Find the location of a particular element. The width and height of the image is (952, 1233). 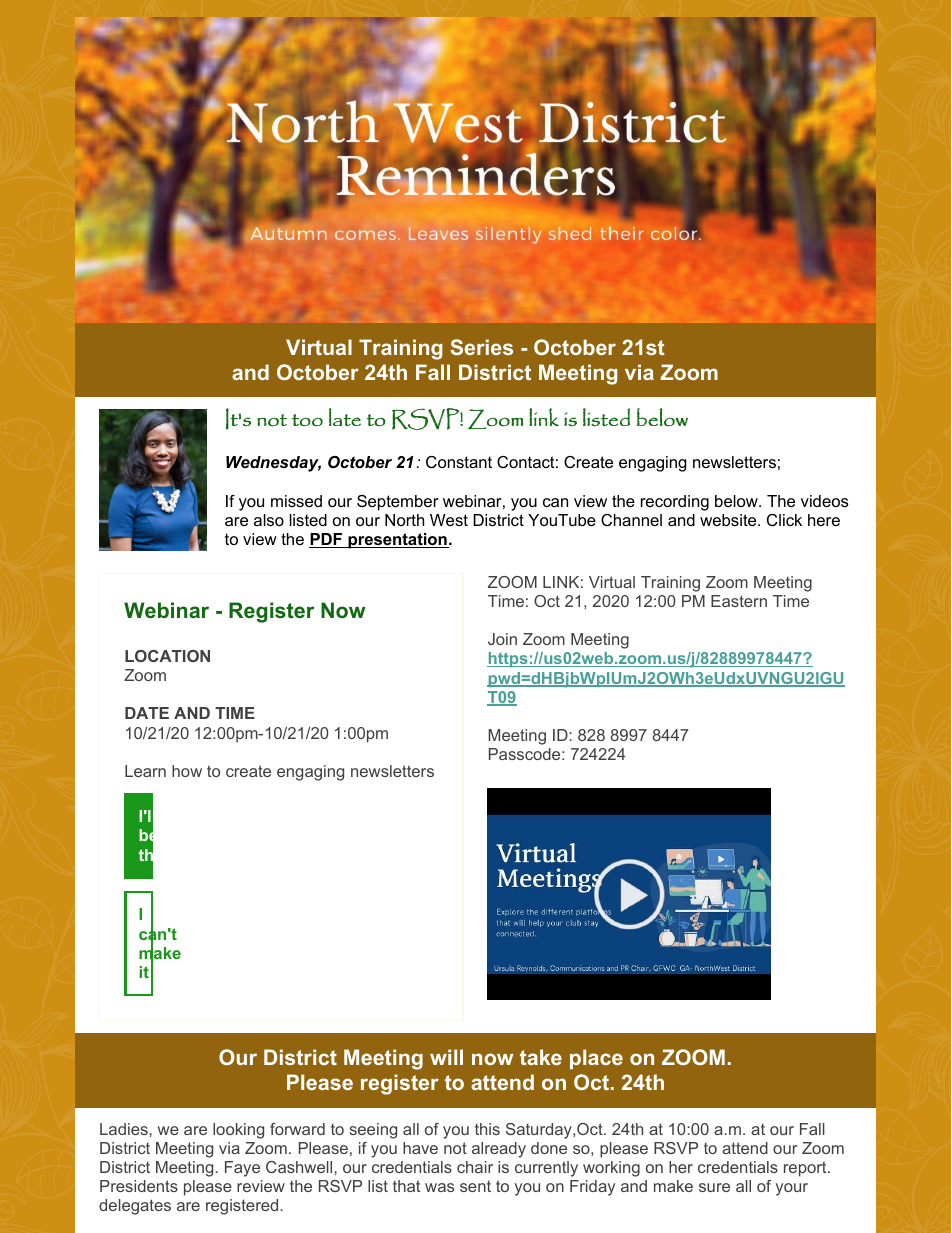

also is located at coordinates (269, 520).
